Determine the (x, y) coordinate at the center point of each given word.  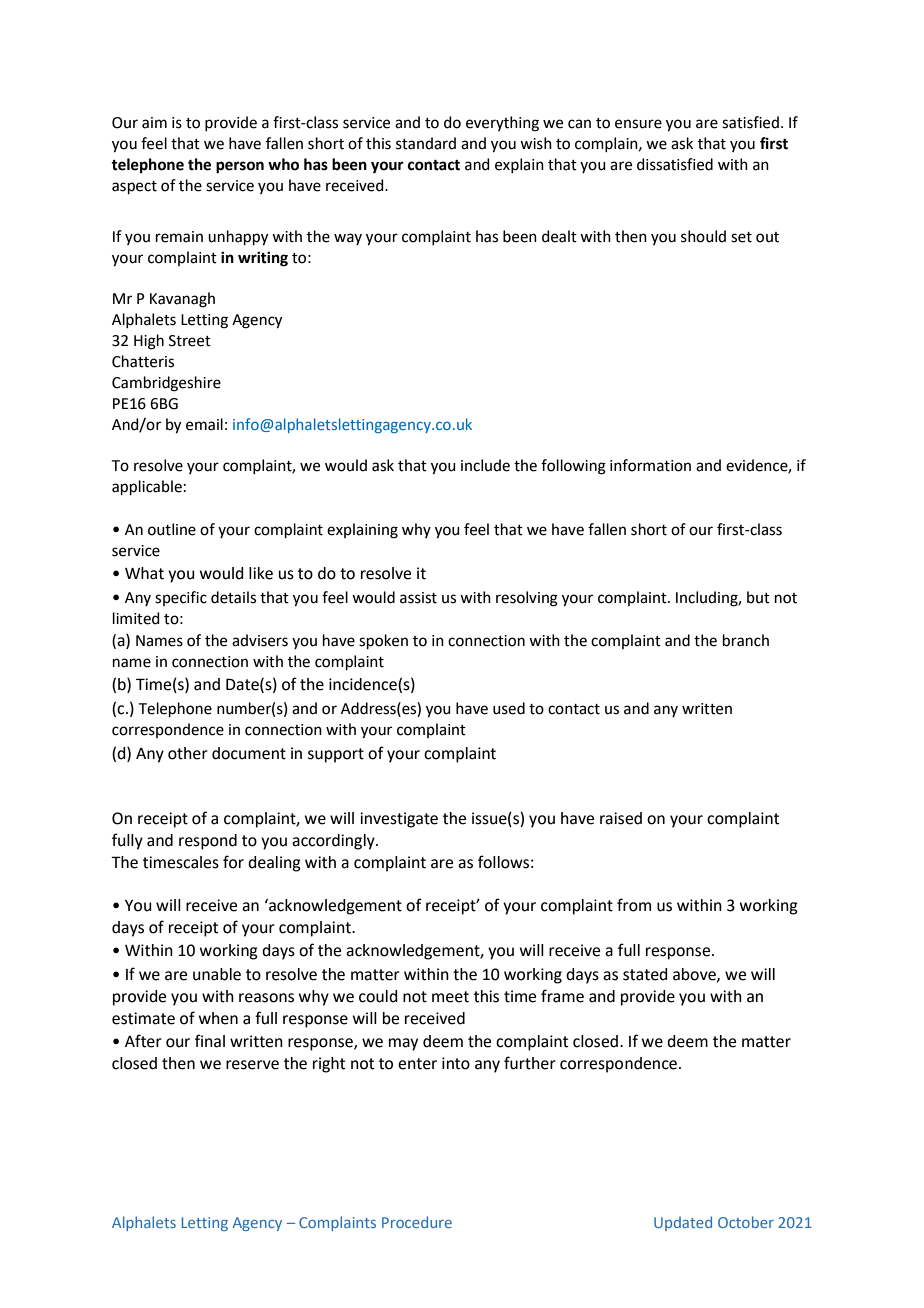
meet (450, 997)
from (634, 905)
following (573, 467)
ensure (638, 124)
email (204, 424)
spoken (383, 641)
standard (426, 143)
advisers (260, 640)
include (485, 465)
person (240, 167)
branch (746, 640)
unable (217, 974)
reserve (252, 1065)
